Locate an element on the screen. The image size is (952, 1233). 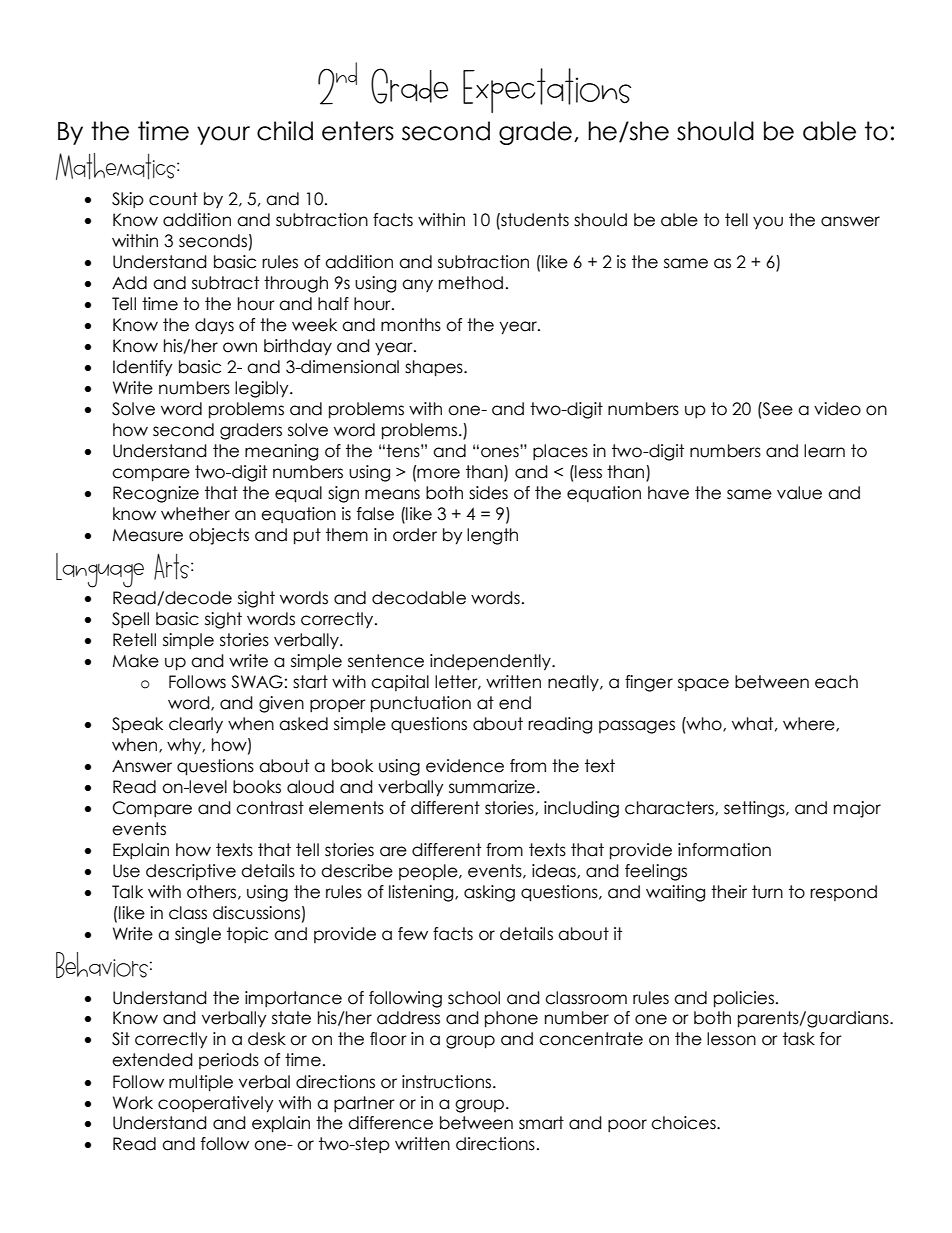
Expectations is located at coordinates (547, 90).
